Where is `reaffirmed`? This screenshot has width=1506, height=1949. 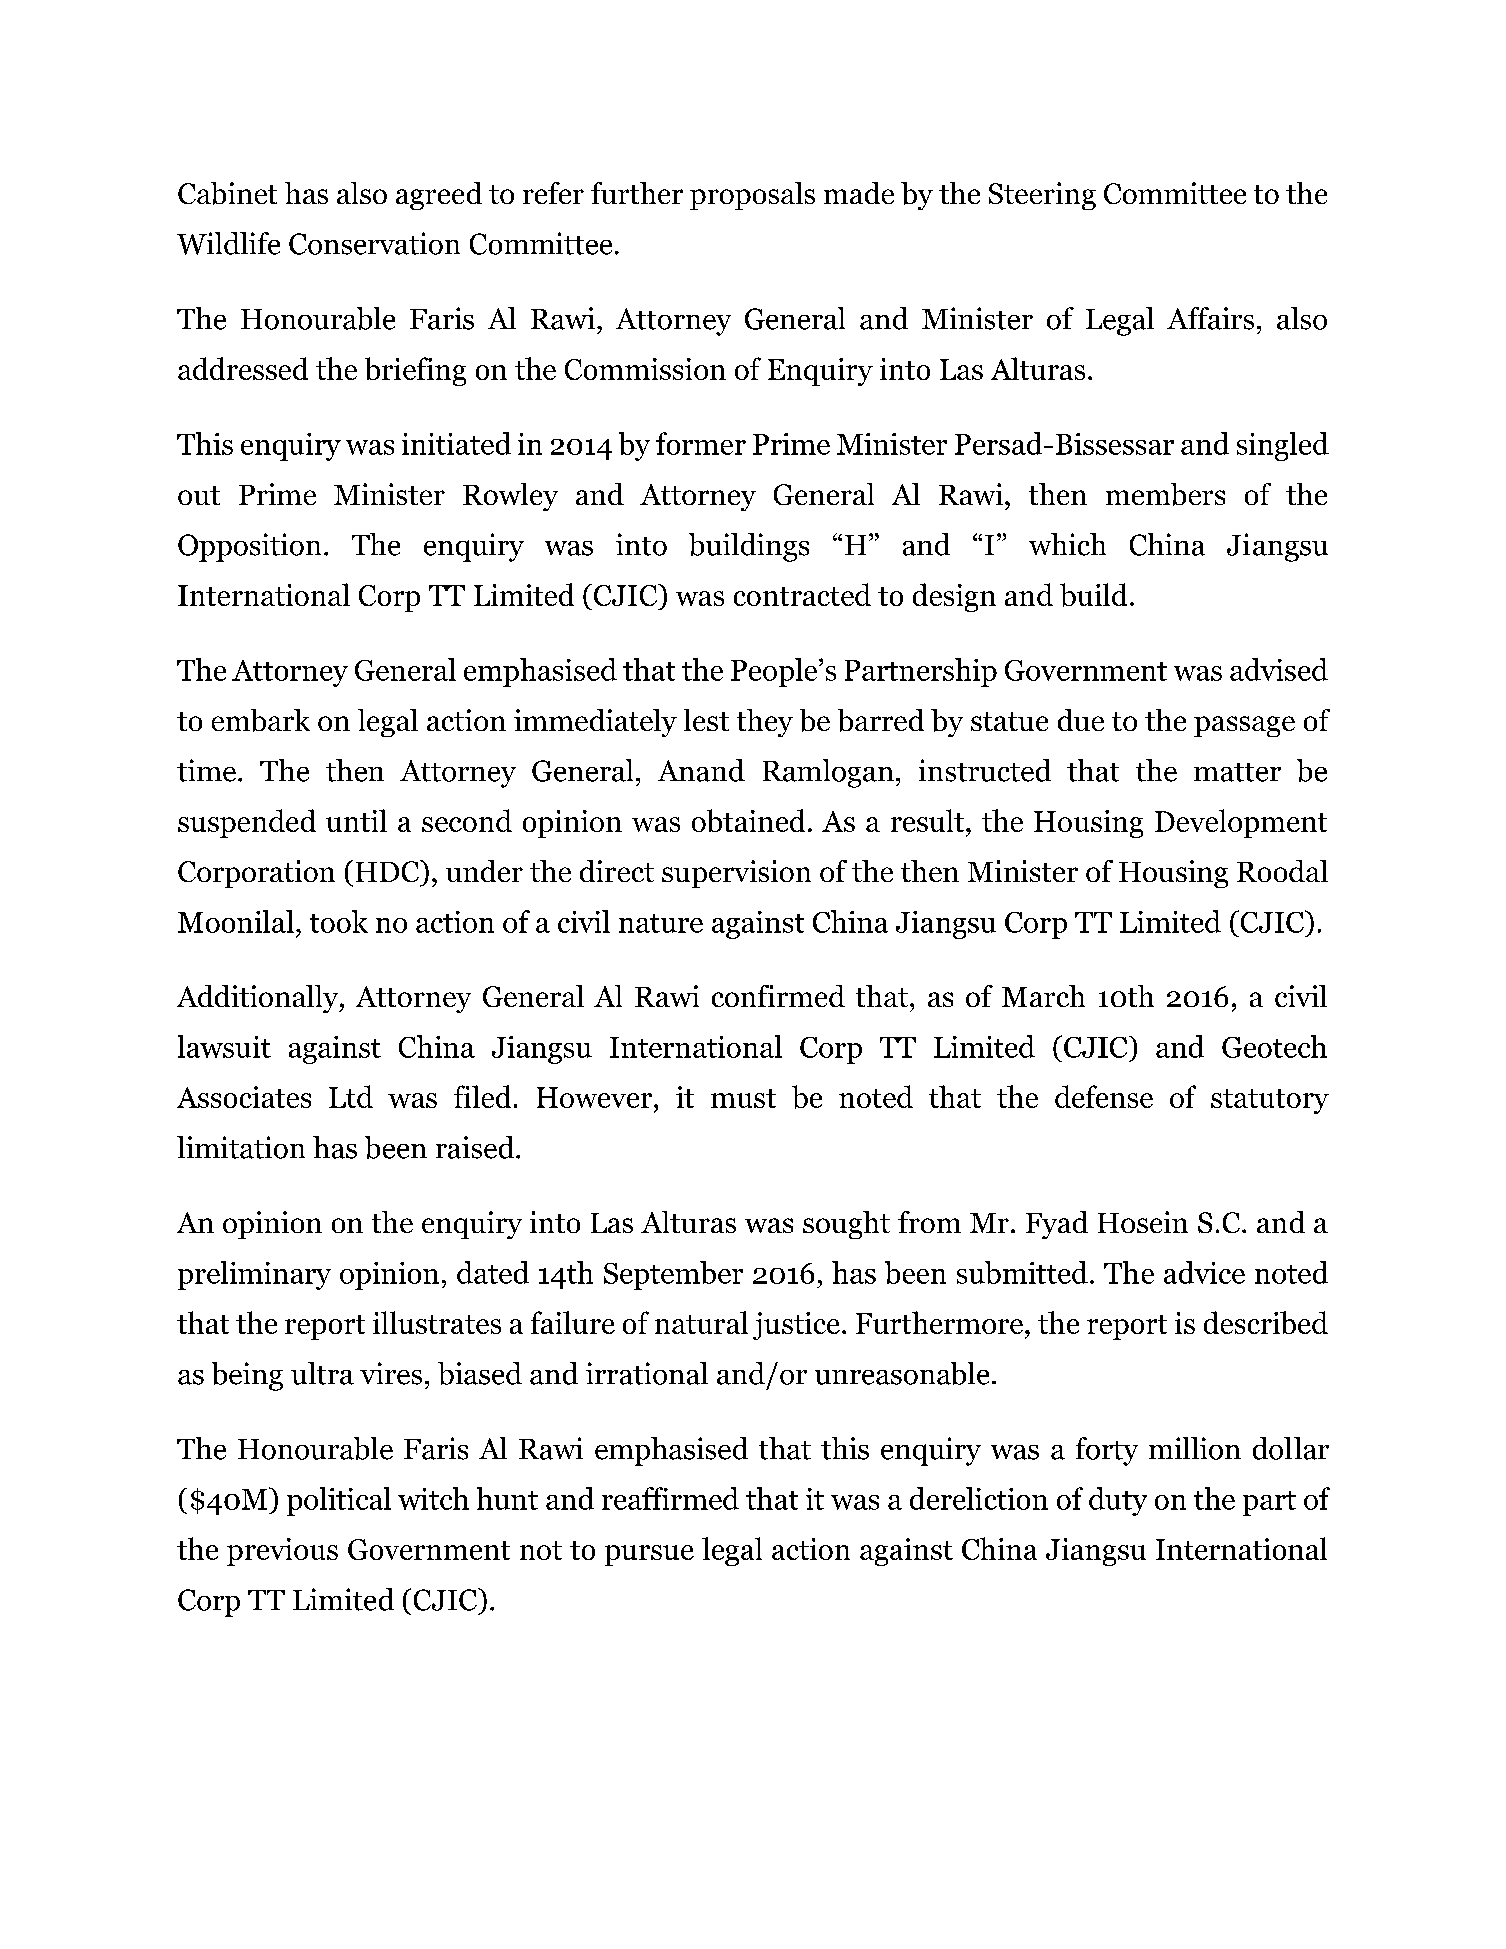
reaffirmed is located at coordinates (670, 1498).
